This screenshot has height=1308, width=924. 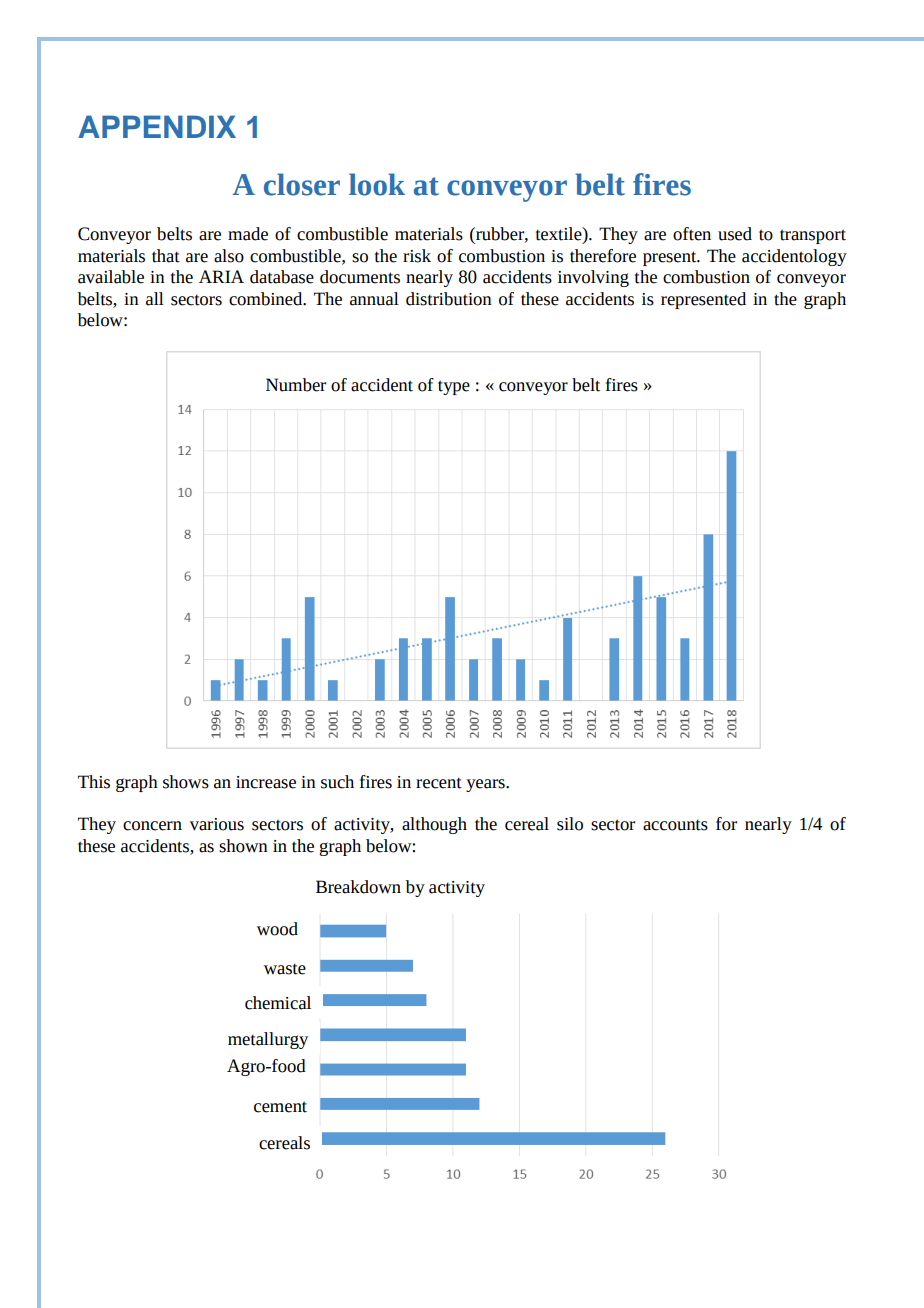 I want to click on silo, so click(x=570, y=824).
